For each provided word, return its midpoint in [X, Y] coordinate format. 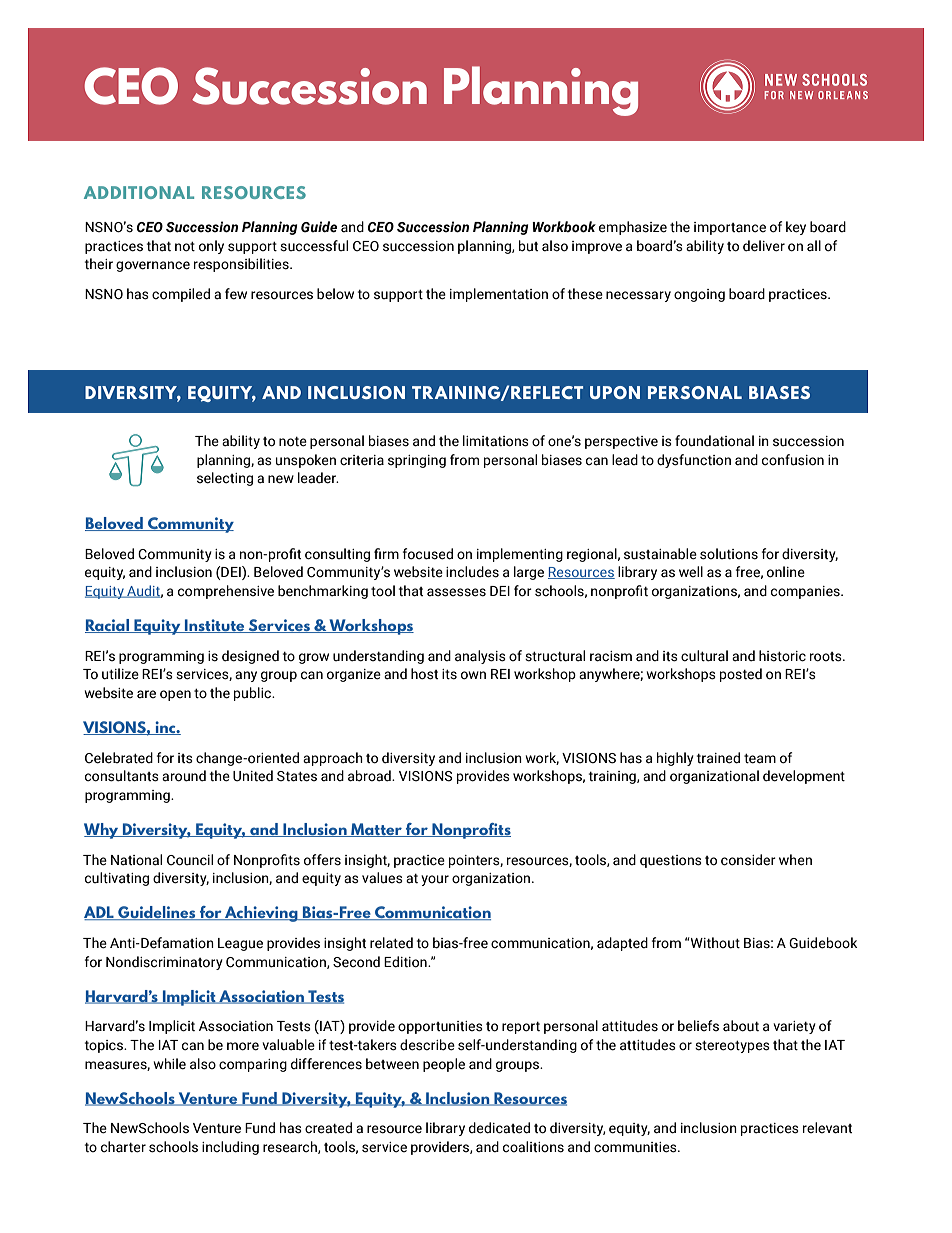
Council [190, 860]
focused [428, 554]
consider [748, 860]
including [230, 1148]
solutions [729, 554]
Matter [376, 830]
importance [730, 228]
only [211, 247]
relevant [827, 1128]
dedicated [499, 1128]
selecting [225, 479]
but [528, 246]
